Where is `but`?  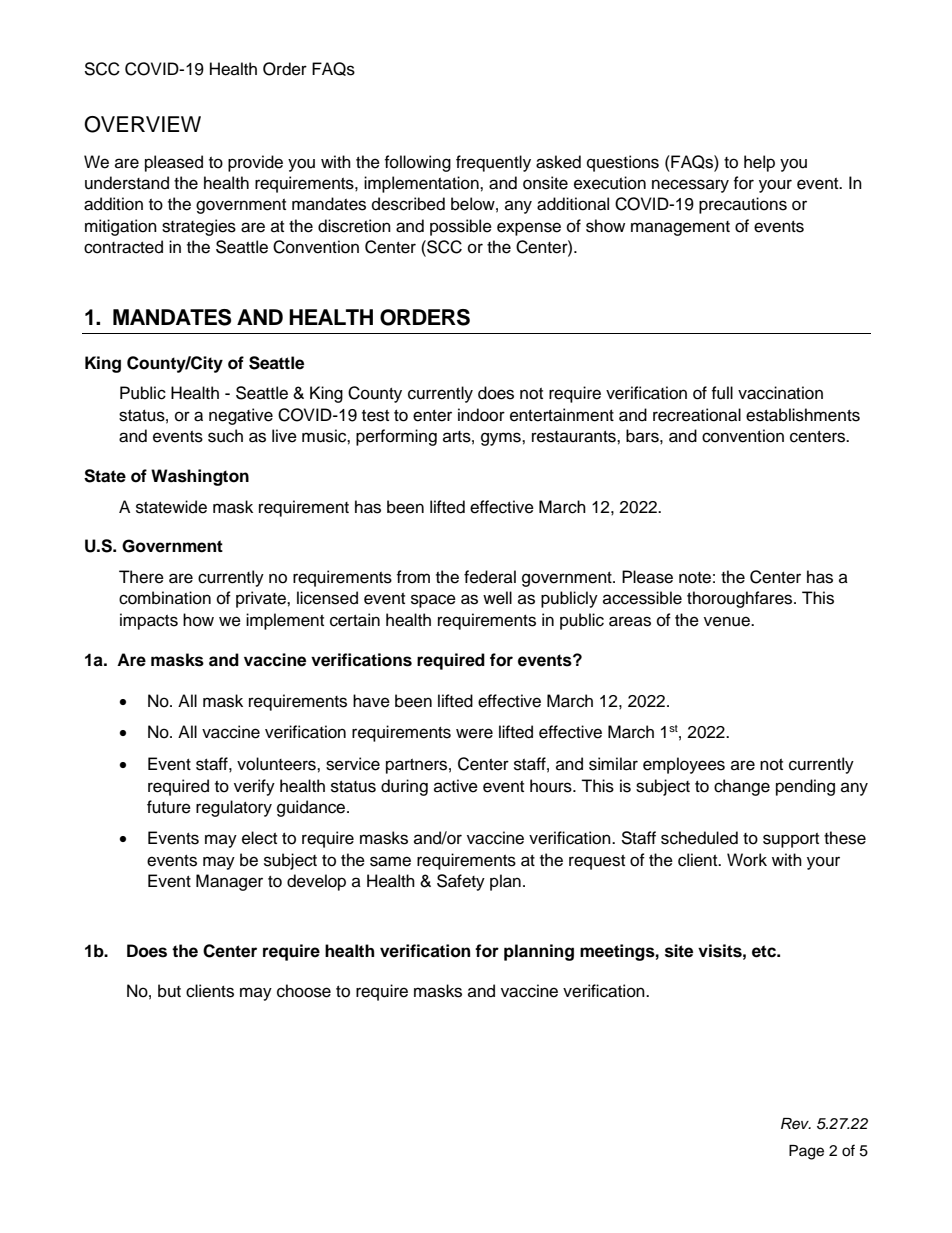
but is located at coordinates (169, 991).
